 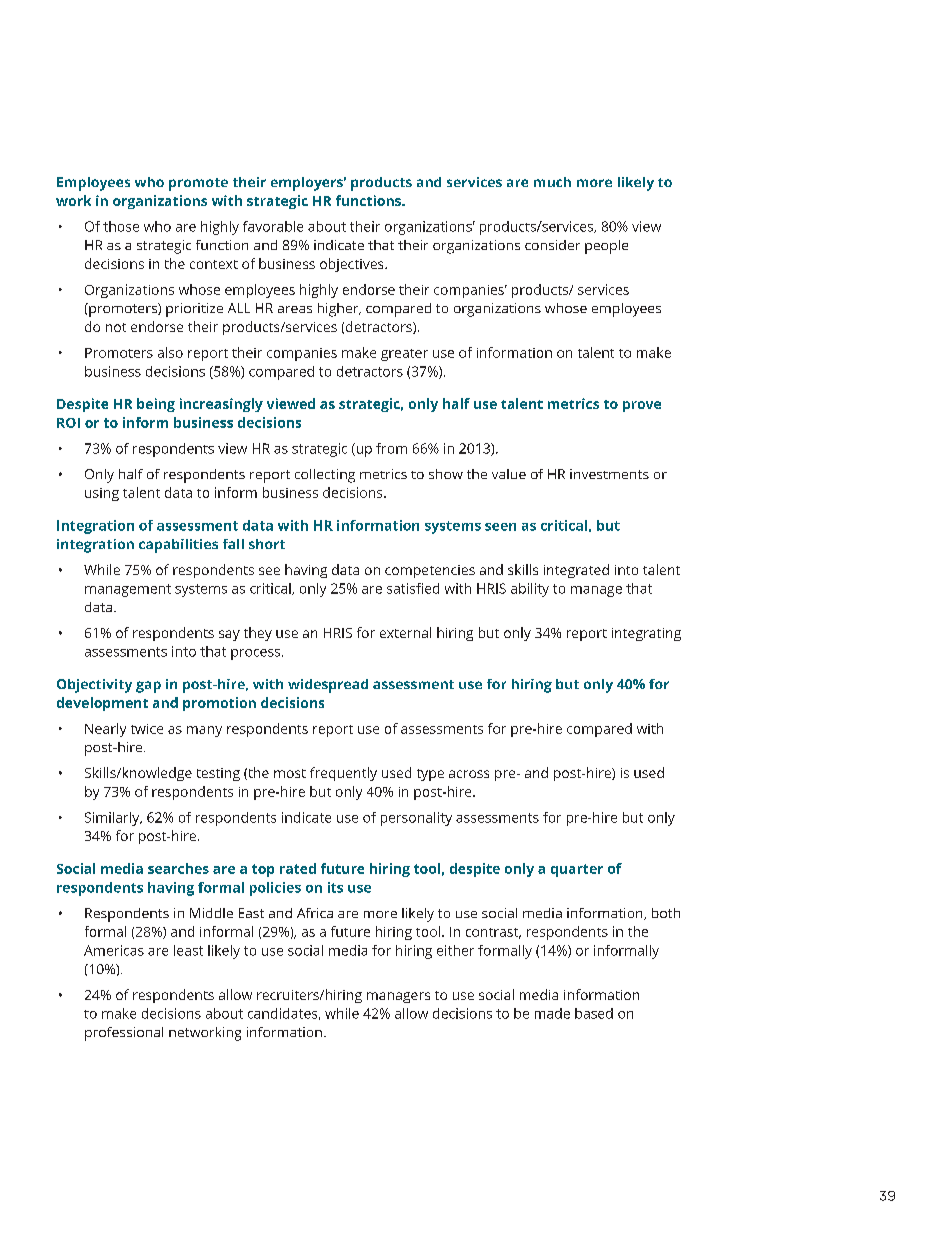 What do you see at coordinates (147, 729) in the screenshot?
I see `twice` at bounding box center [147, 729].
